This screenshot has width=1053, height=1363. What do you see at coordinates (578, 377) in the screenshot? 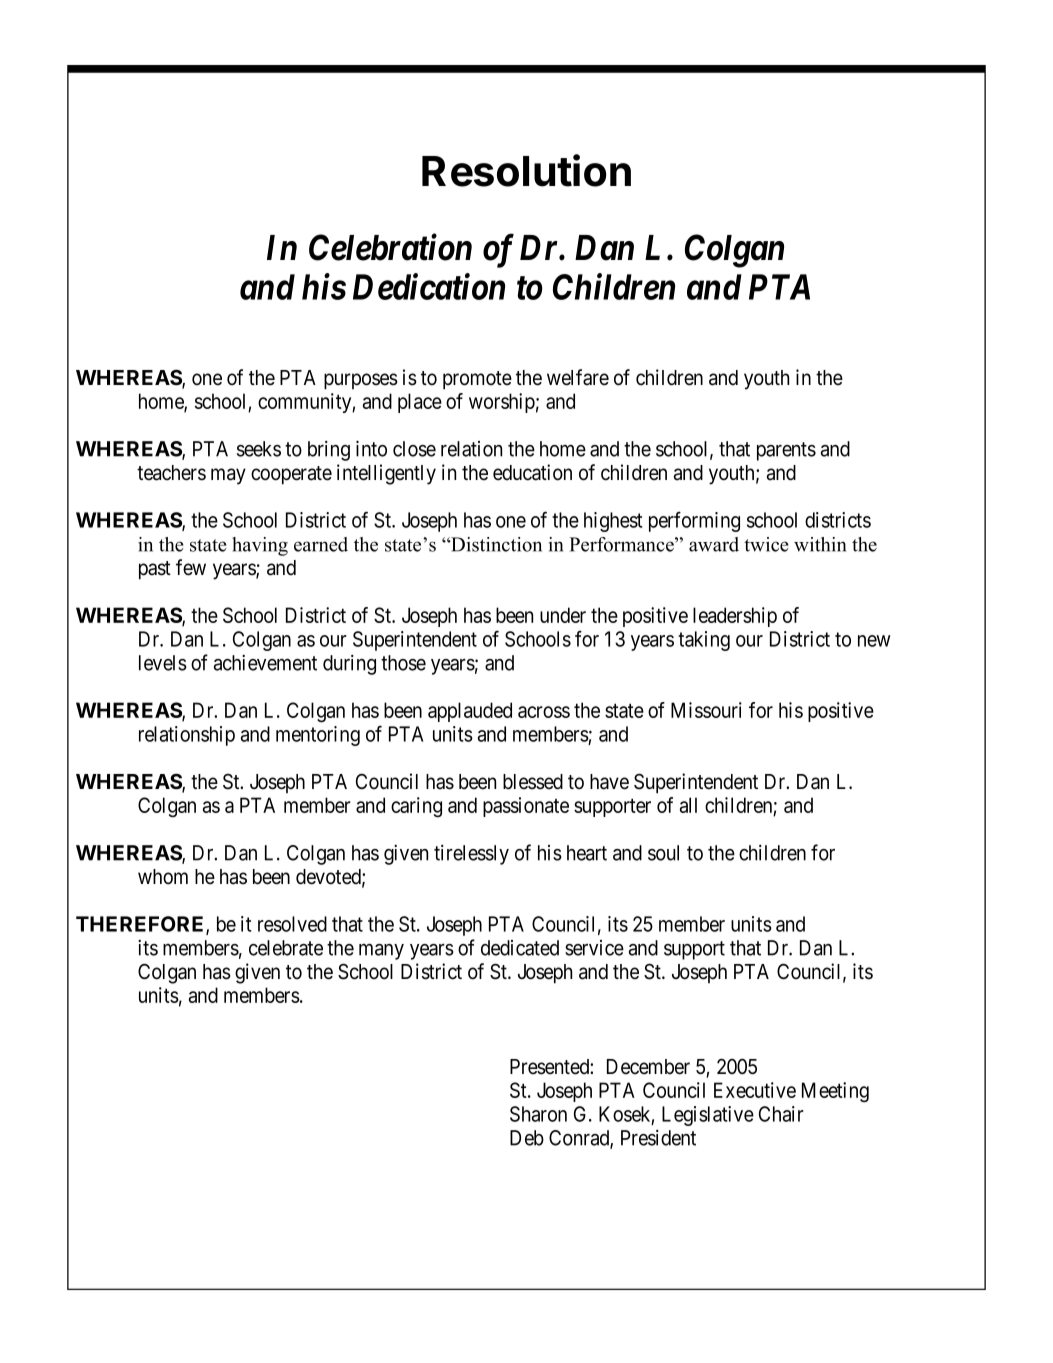
I see `welfare` at bounding box center [578, 377].
